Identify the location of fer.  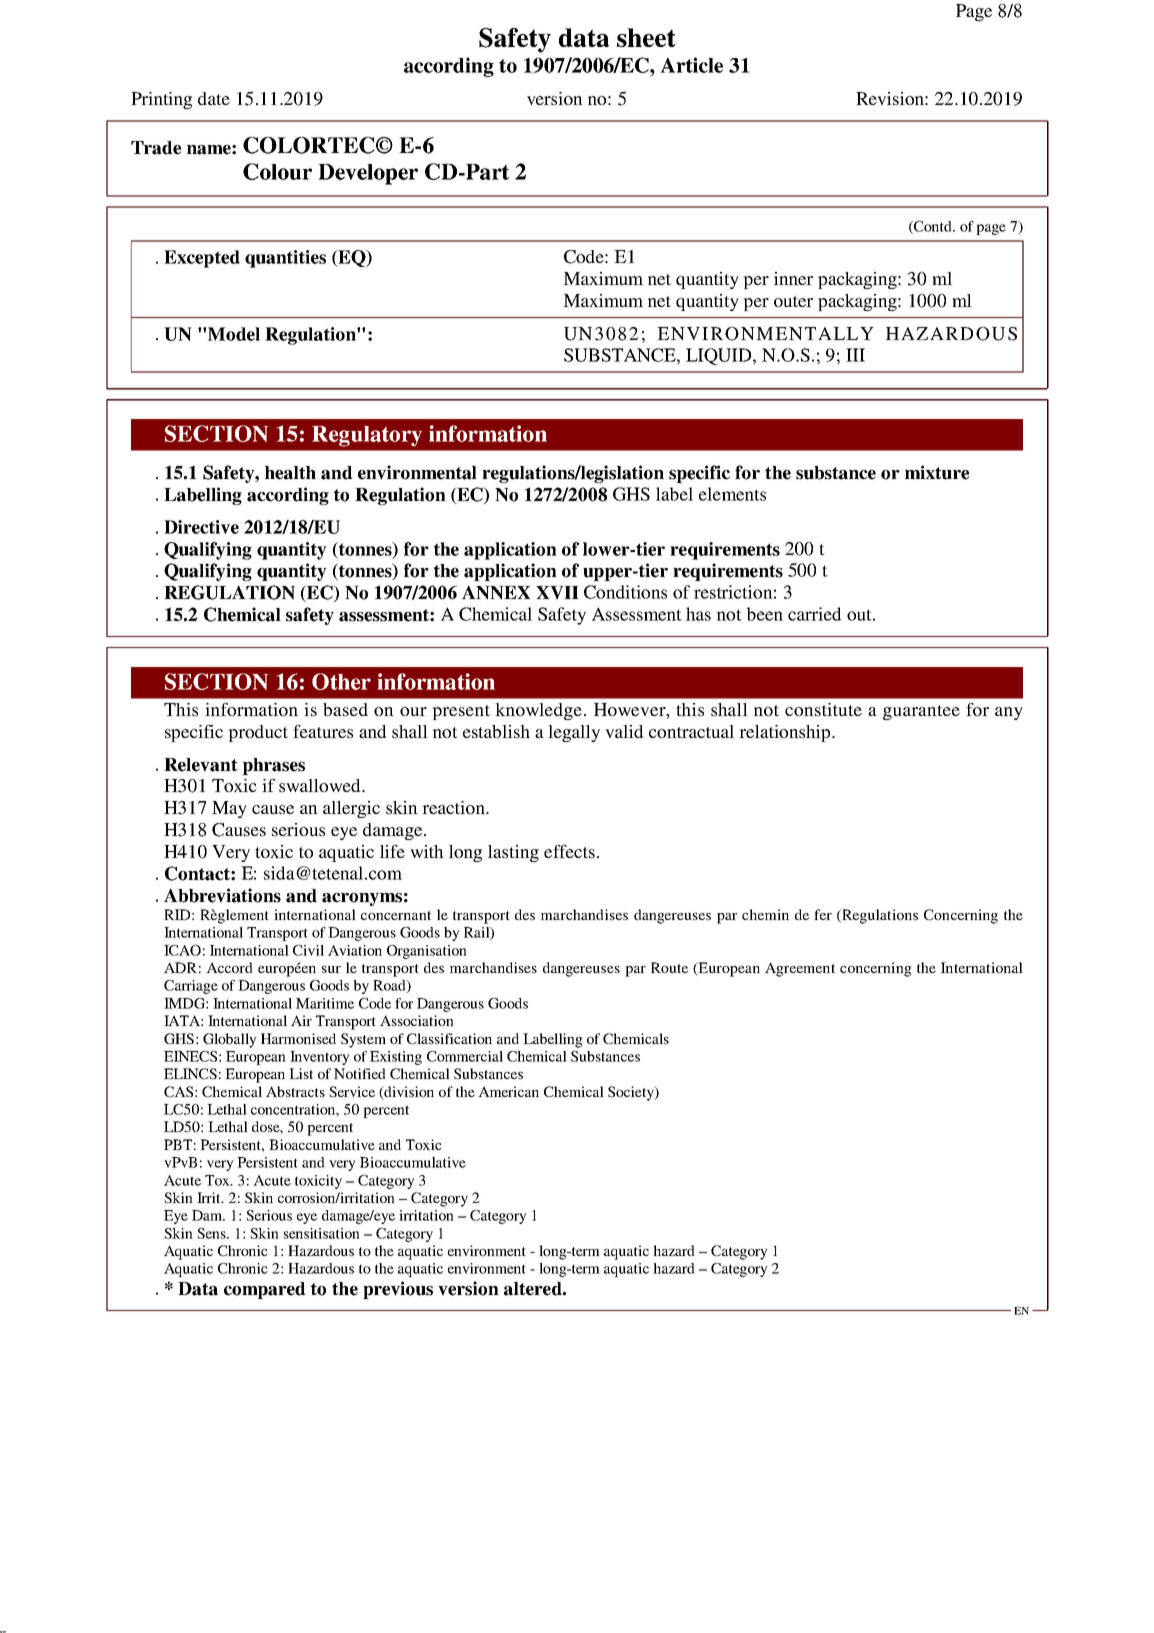
(823, 914).
